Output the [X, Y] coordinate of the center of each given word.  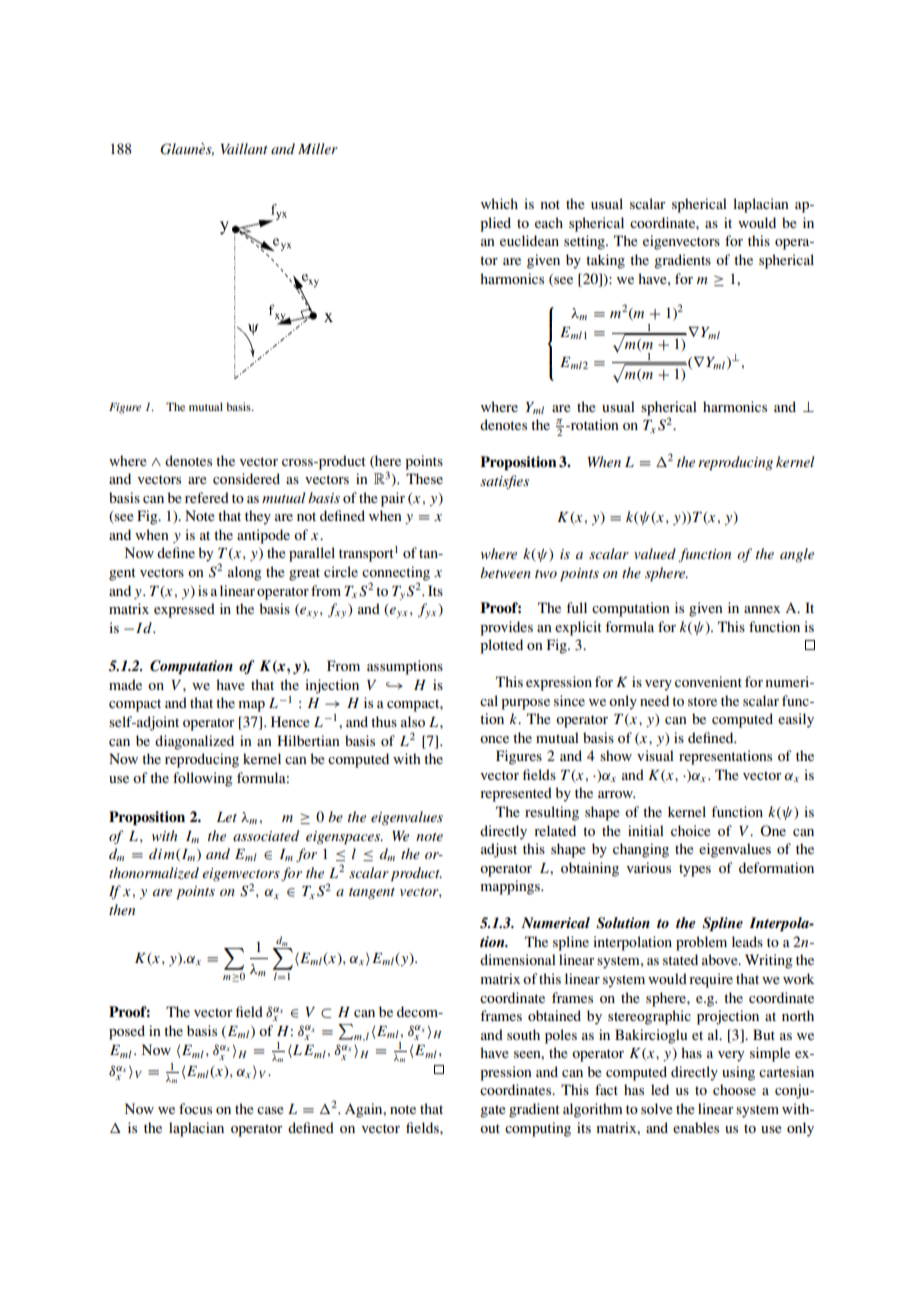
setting [585, 242]
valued [655, 553]
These [424, 478]
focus [195, 1108]
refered [207, 497]
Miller [318, 148]
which [499, 203]
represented [516, 794]
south [523, 1034]
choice [691, 830]
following [202, 779]
